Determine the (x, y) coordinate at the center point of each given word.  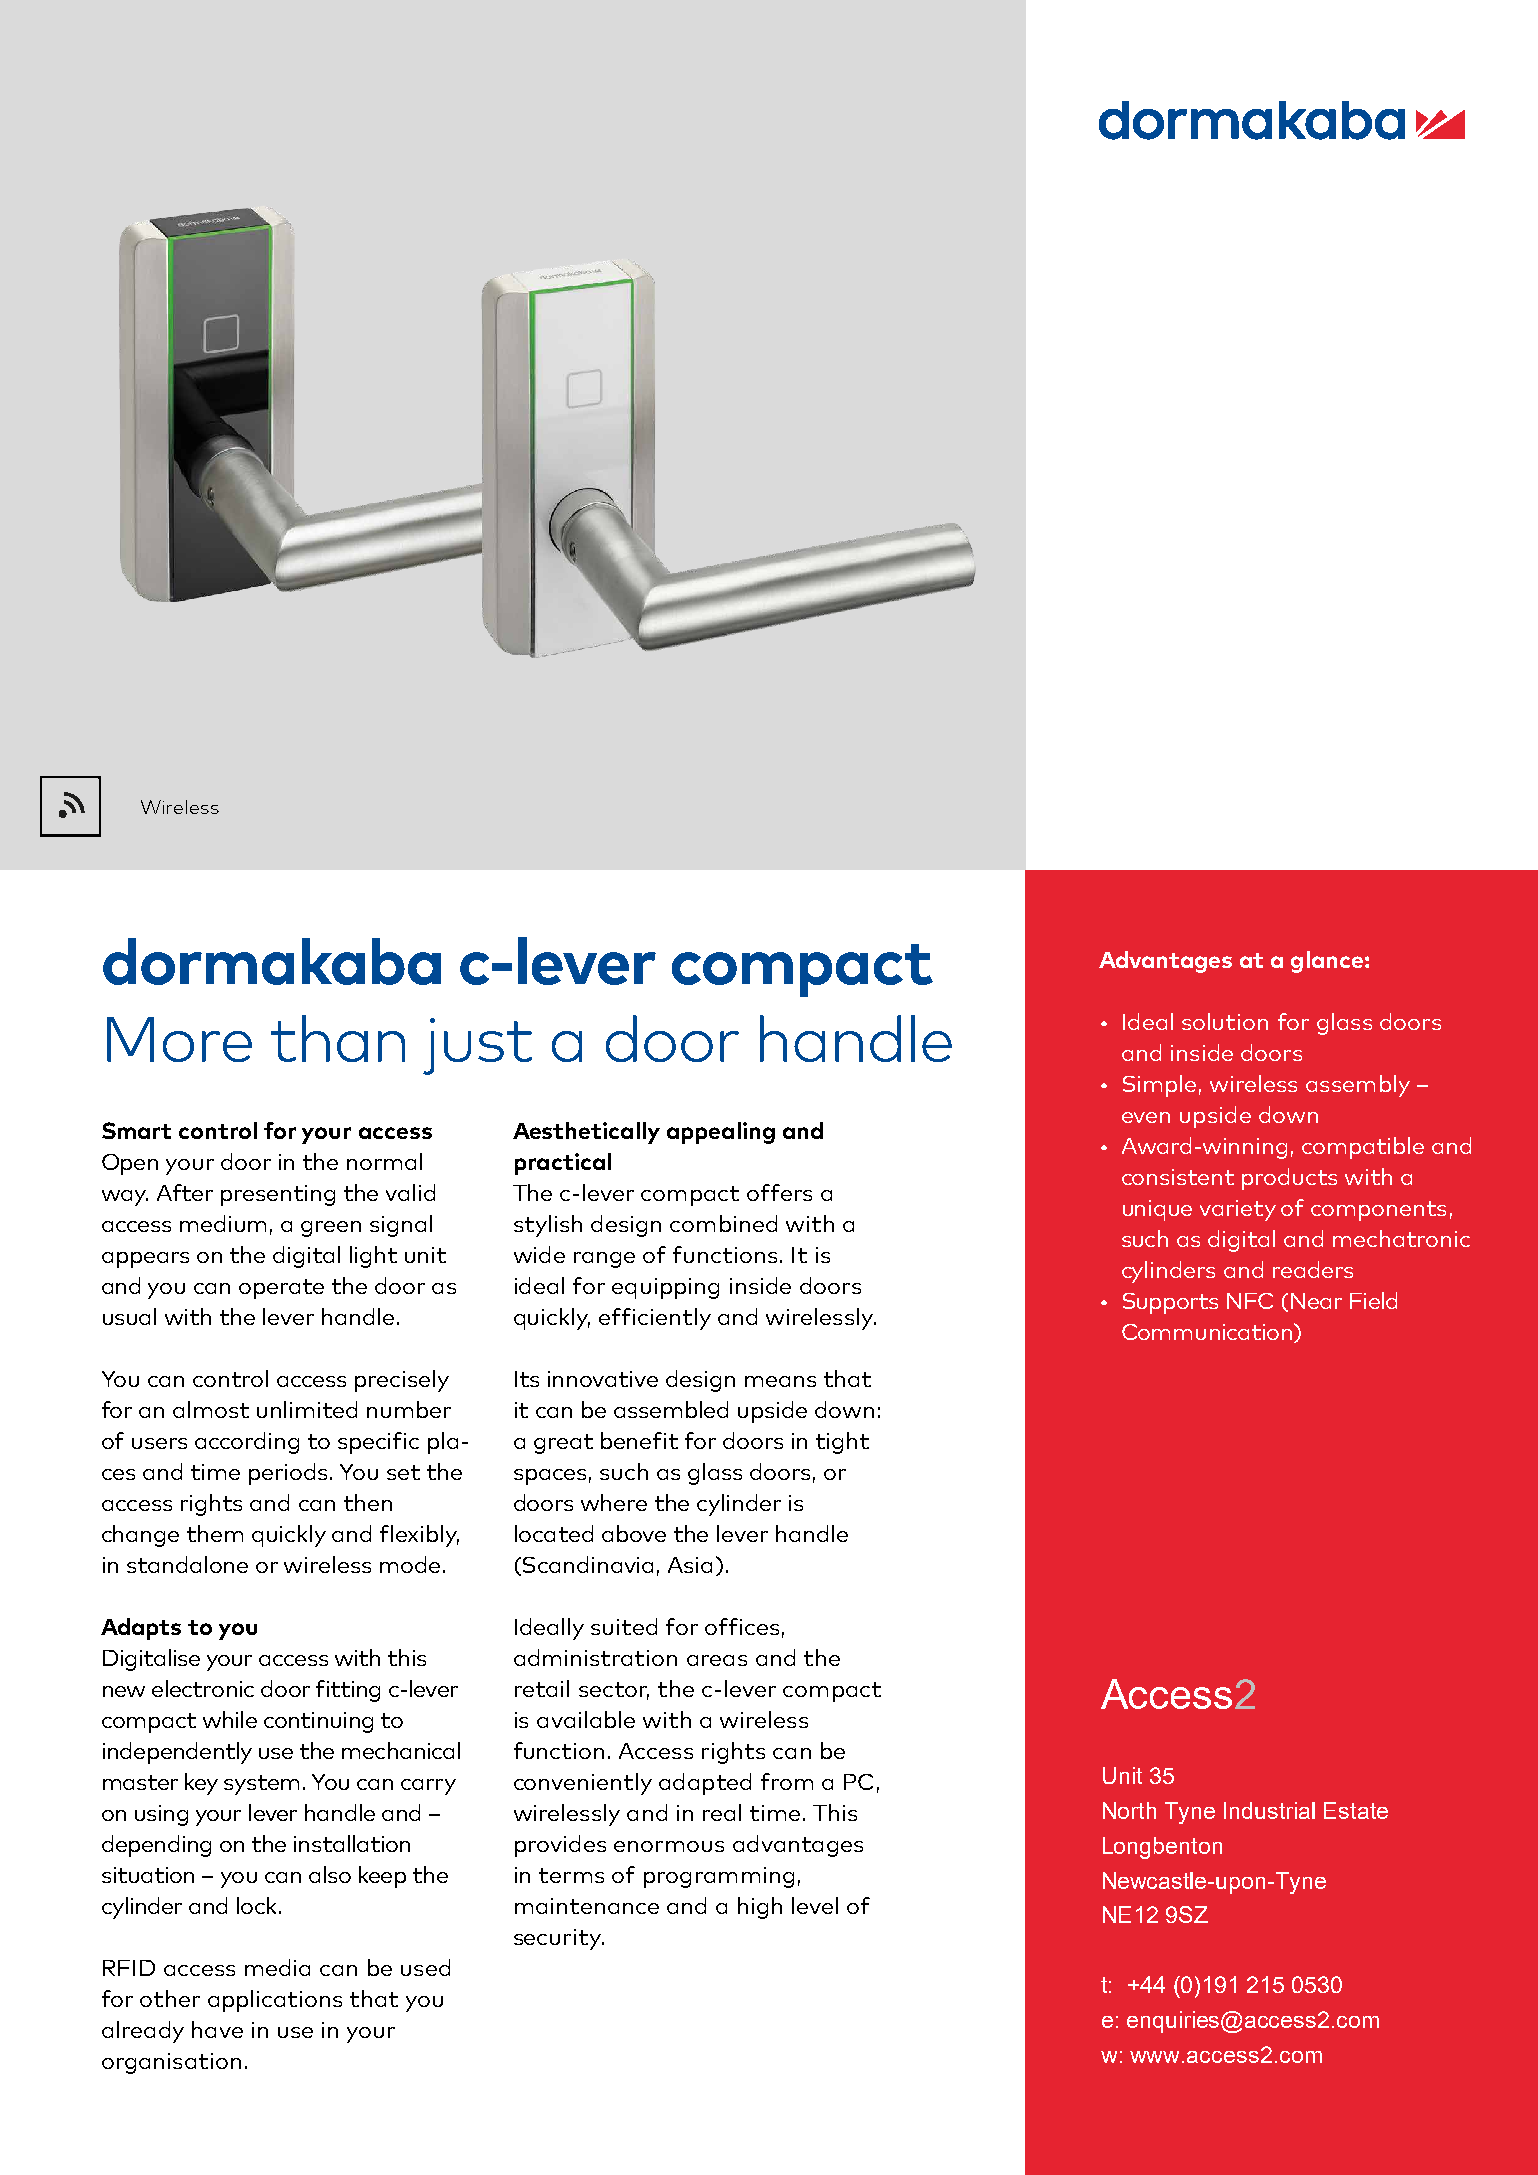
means (780, 1381)
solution (1225, 1021)
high (760, 1908)
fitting (348, 1691)
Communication (1207, 1332)
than (338, 1038)
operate (281, 1289)
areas (717, 1660)
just (477, 1046)
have (217, 2029)
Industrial (1269, 1810)
